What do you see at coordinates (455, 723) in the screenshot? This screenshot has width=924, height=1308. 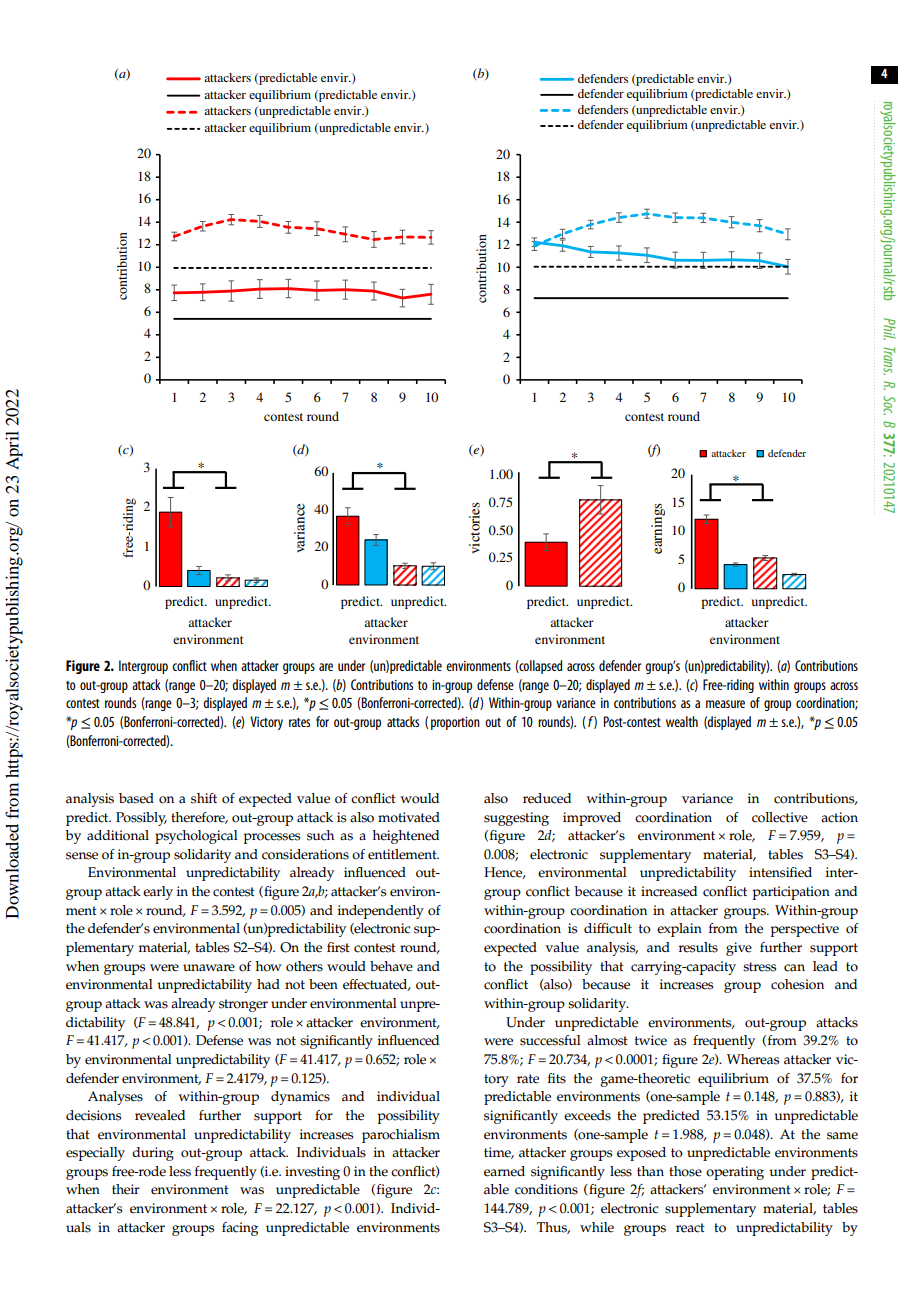 I see `proportion` at bounding box center [455, 723].
